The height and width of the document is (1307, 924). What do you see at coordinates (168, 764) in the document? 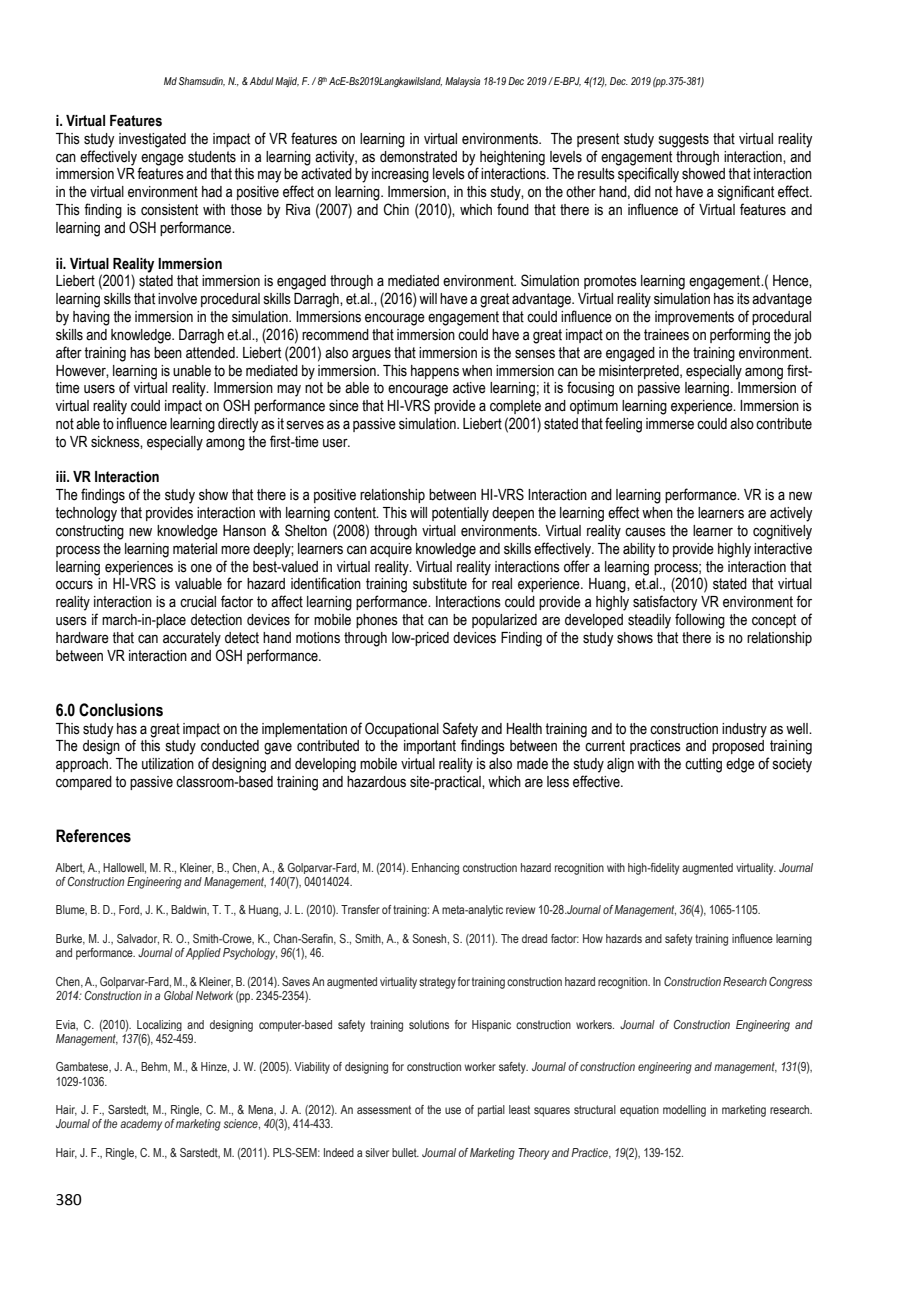
I see `utilization` at bounding box center [168, 764].
